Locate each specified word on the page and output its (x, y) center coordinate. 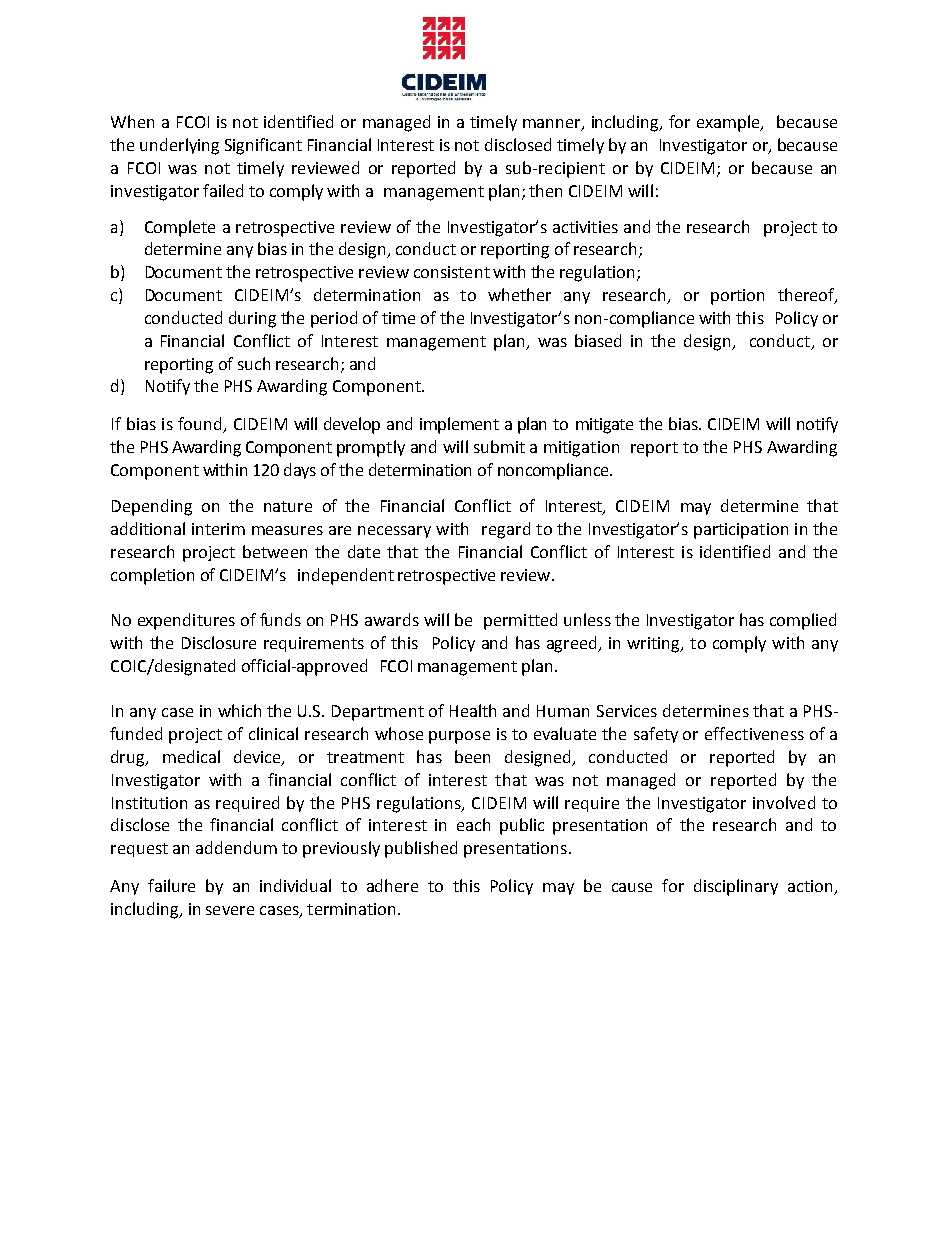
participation (741, 531)
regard (506, 530)
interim (218, 529)
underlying (179, 146)
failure (171, 885)
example (729, 123)
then (545, 190)
